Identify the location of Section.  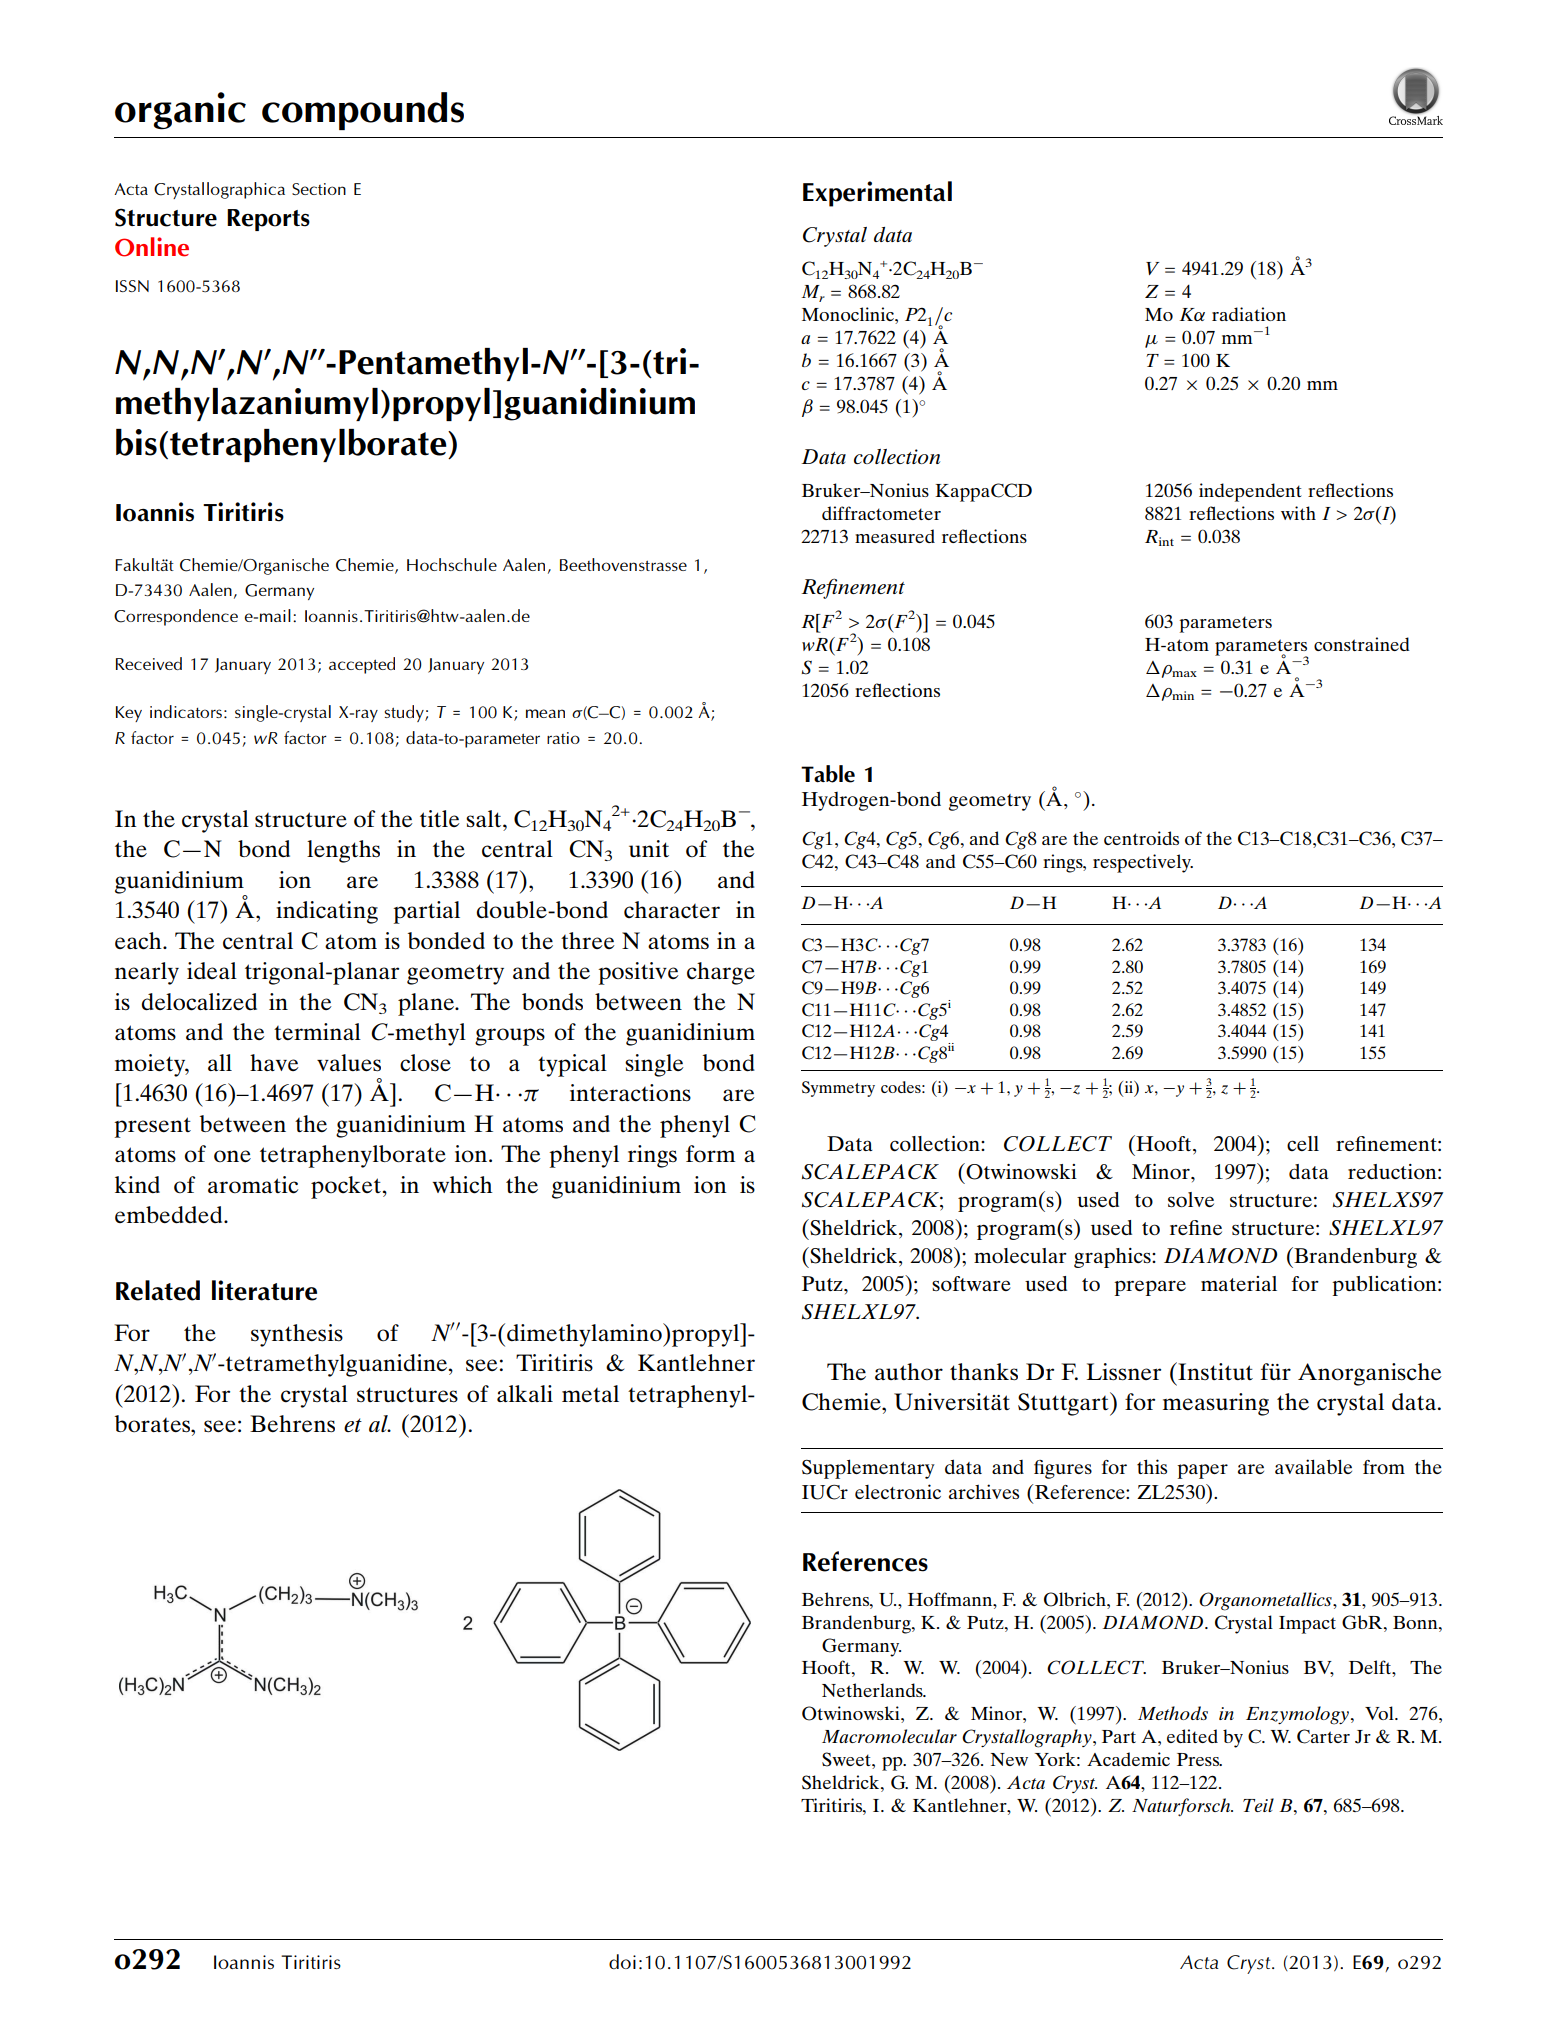
(319, 189).
